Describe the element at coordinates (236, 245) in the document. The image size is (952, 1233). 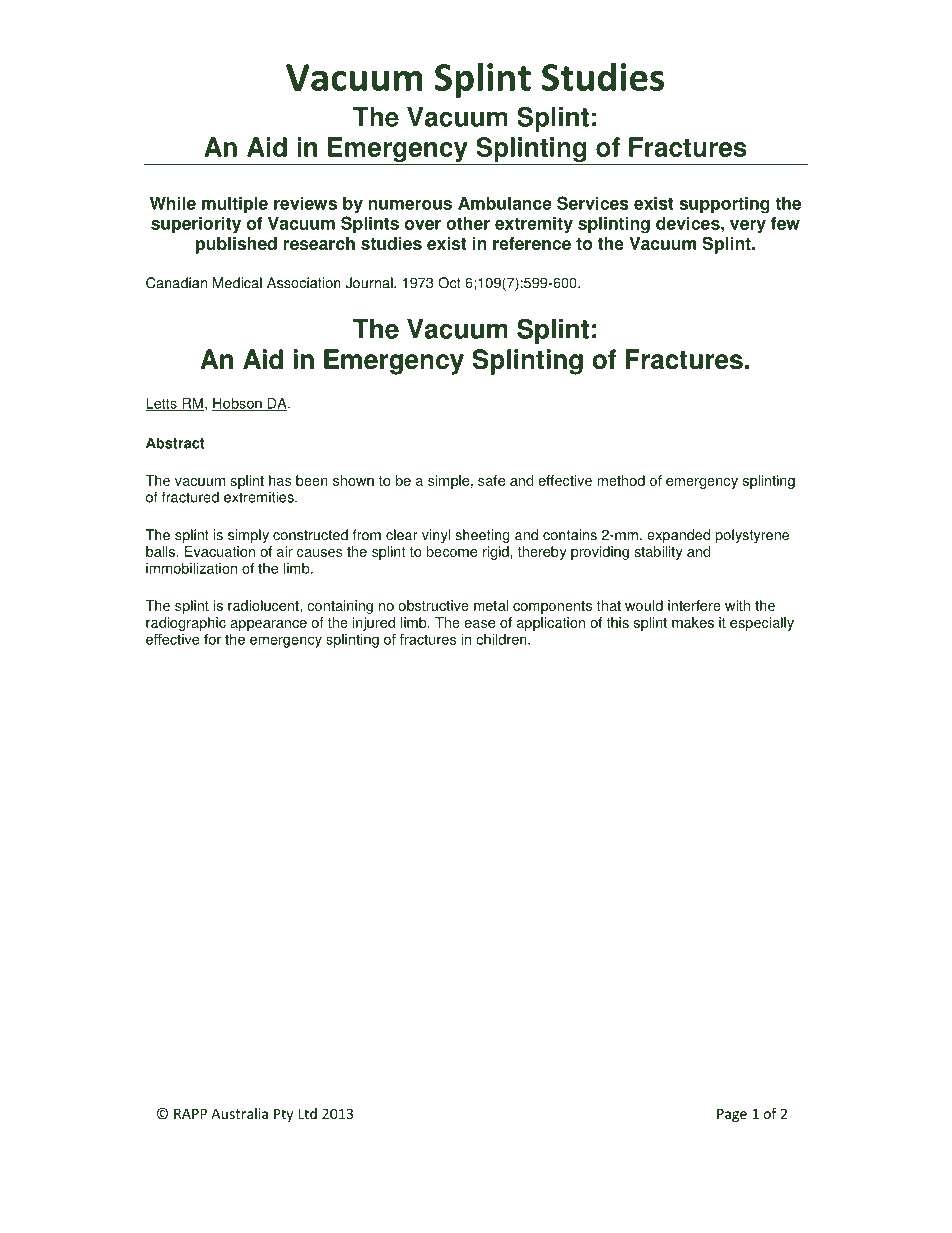
I see `published` at that location.
